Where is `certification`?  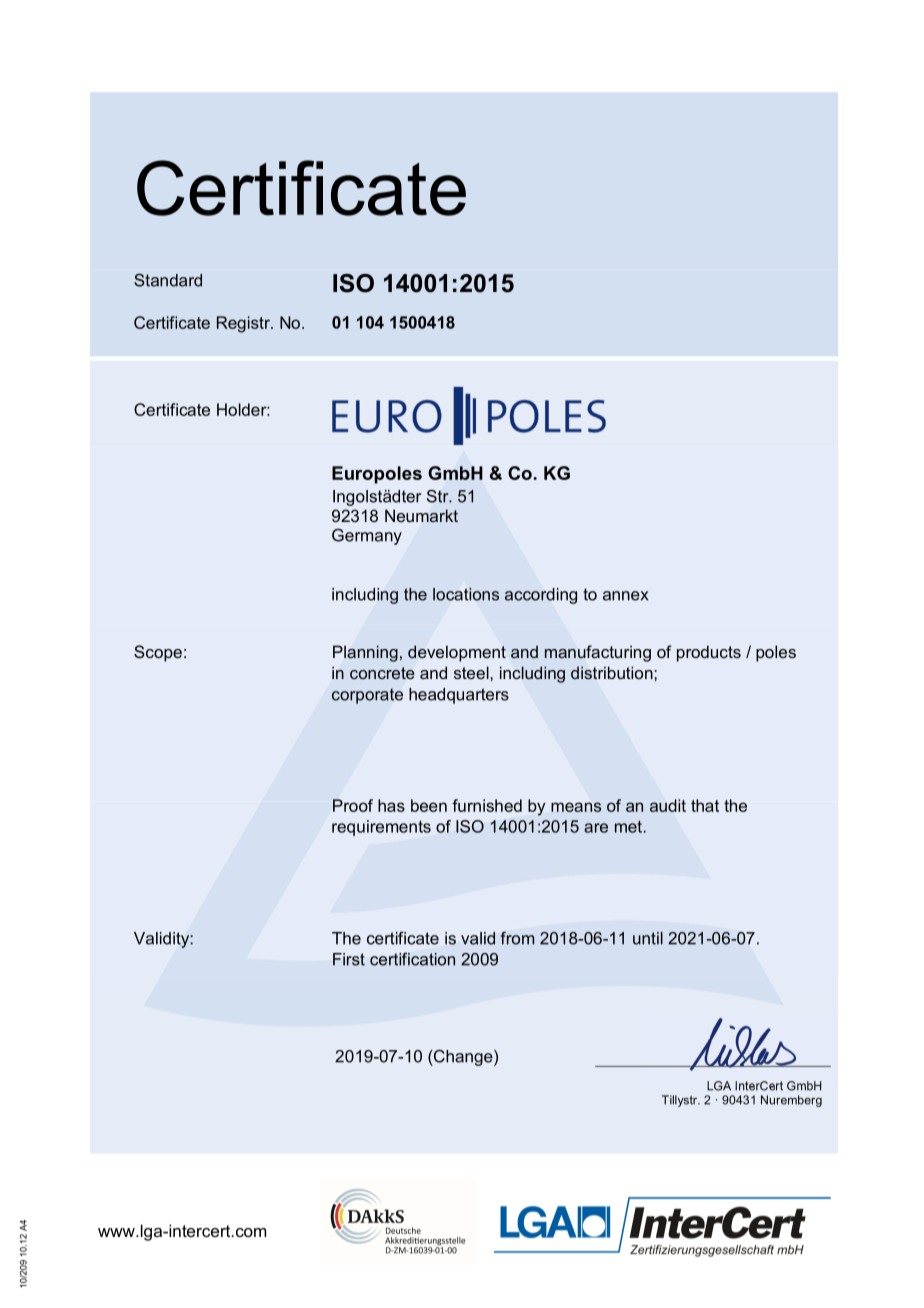 certification is located at coordinates (412, 959).
